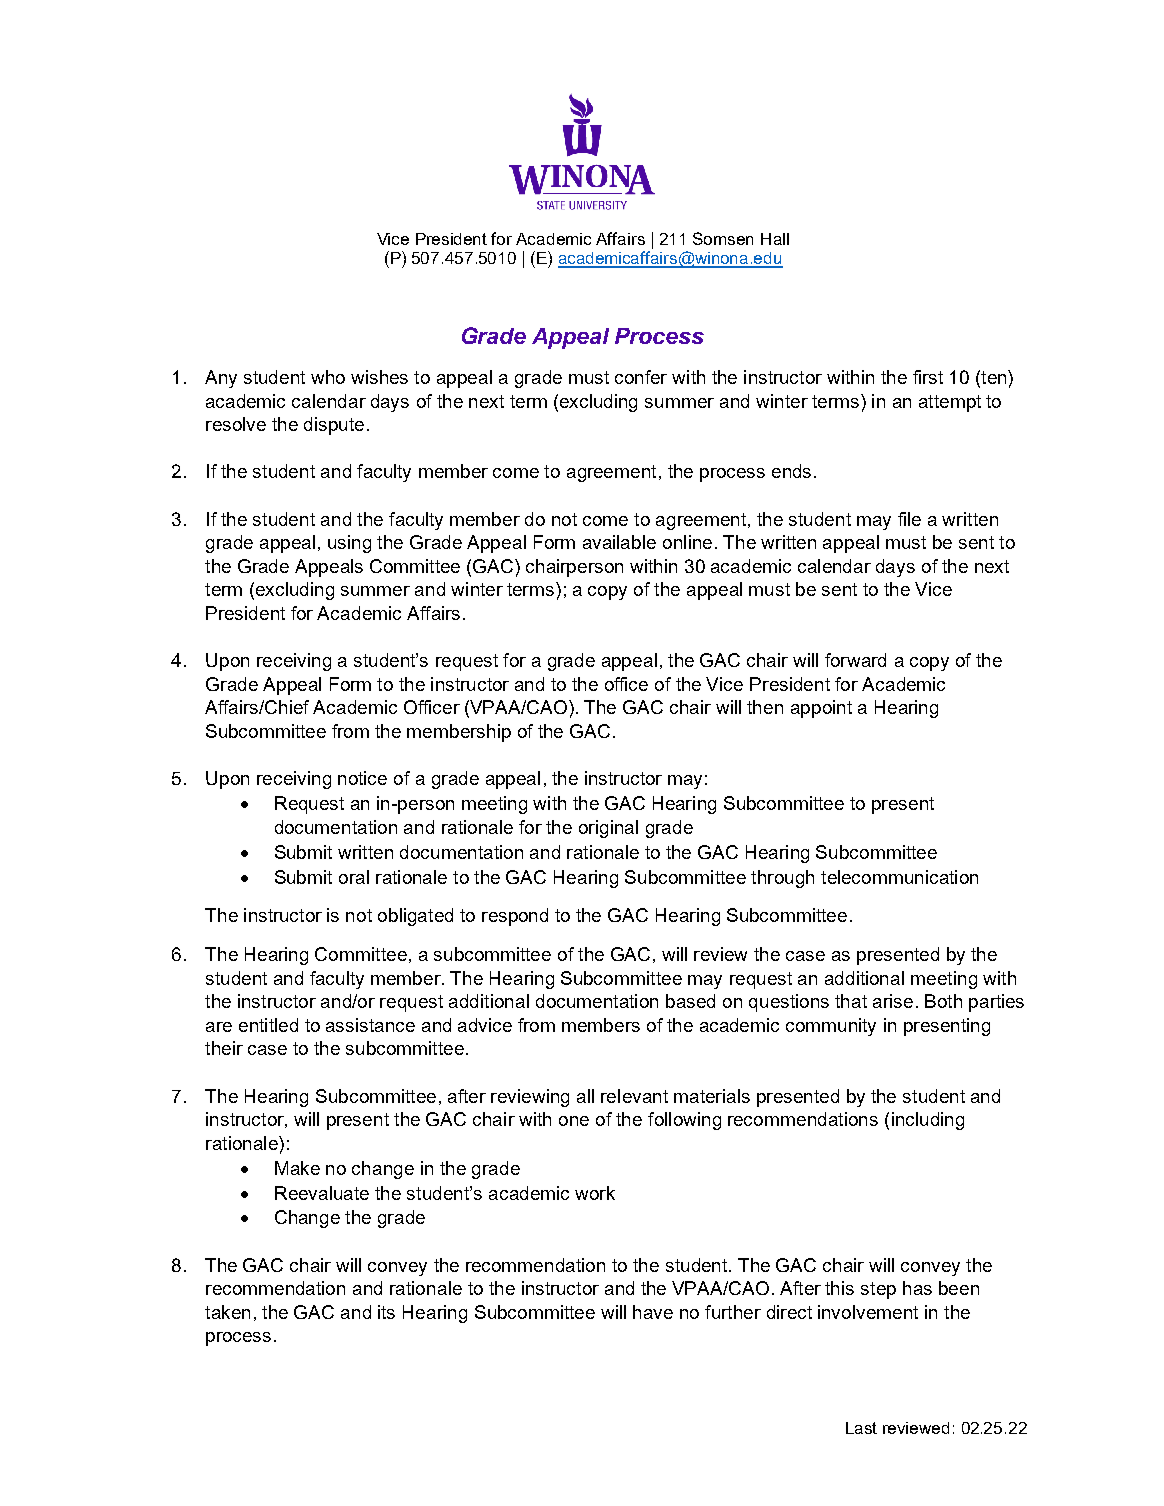  Describe the element at coordinates (821, 709) in the screenshot. I see `appoint` at that location.
